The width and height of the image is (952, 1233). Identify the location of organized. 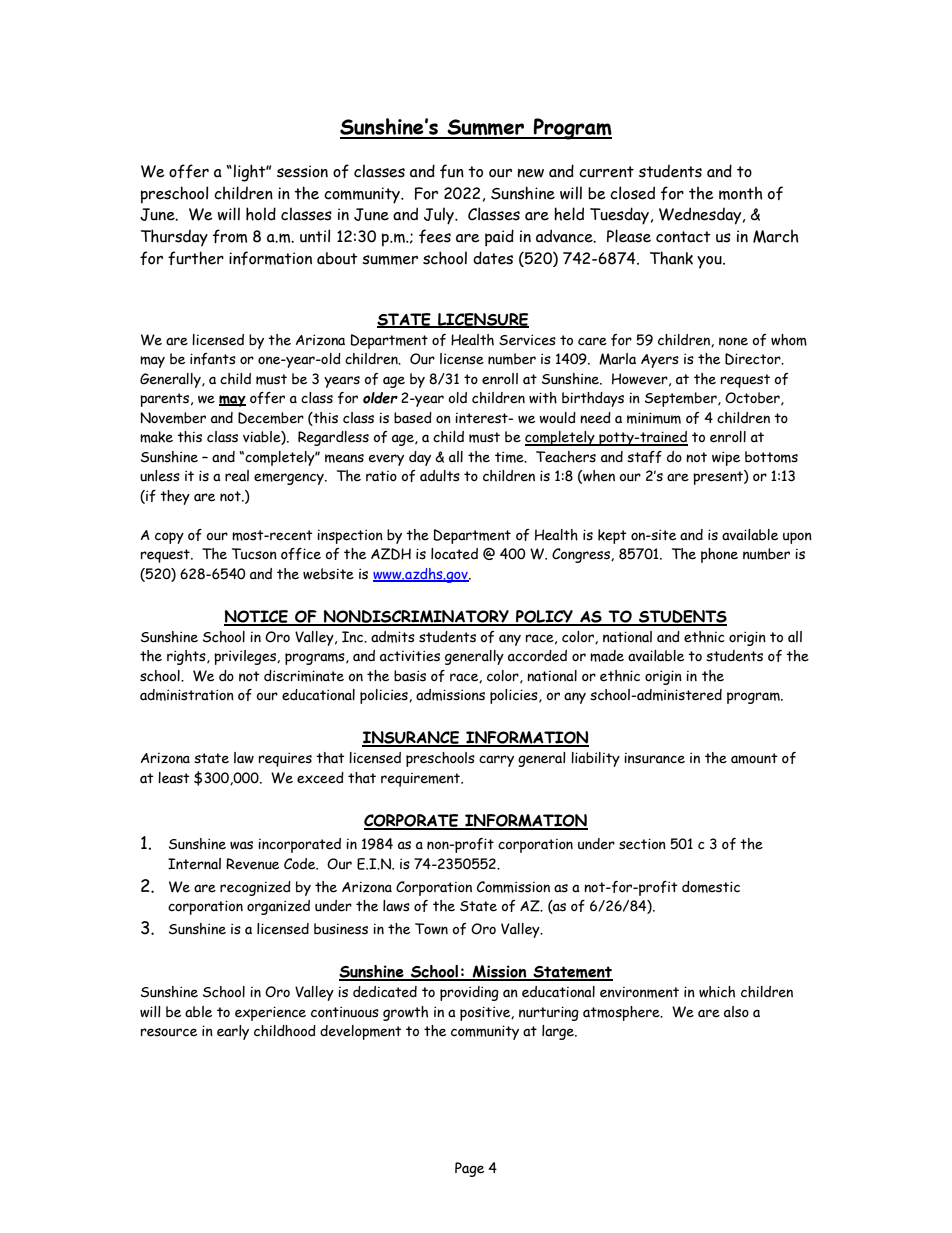
(278, 907).
